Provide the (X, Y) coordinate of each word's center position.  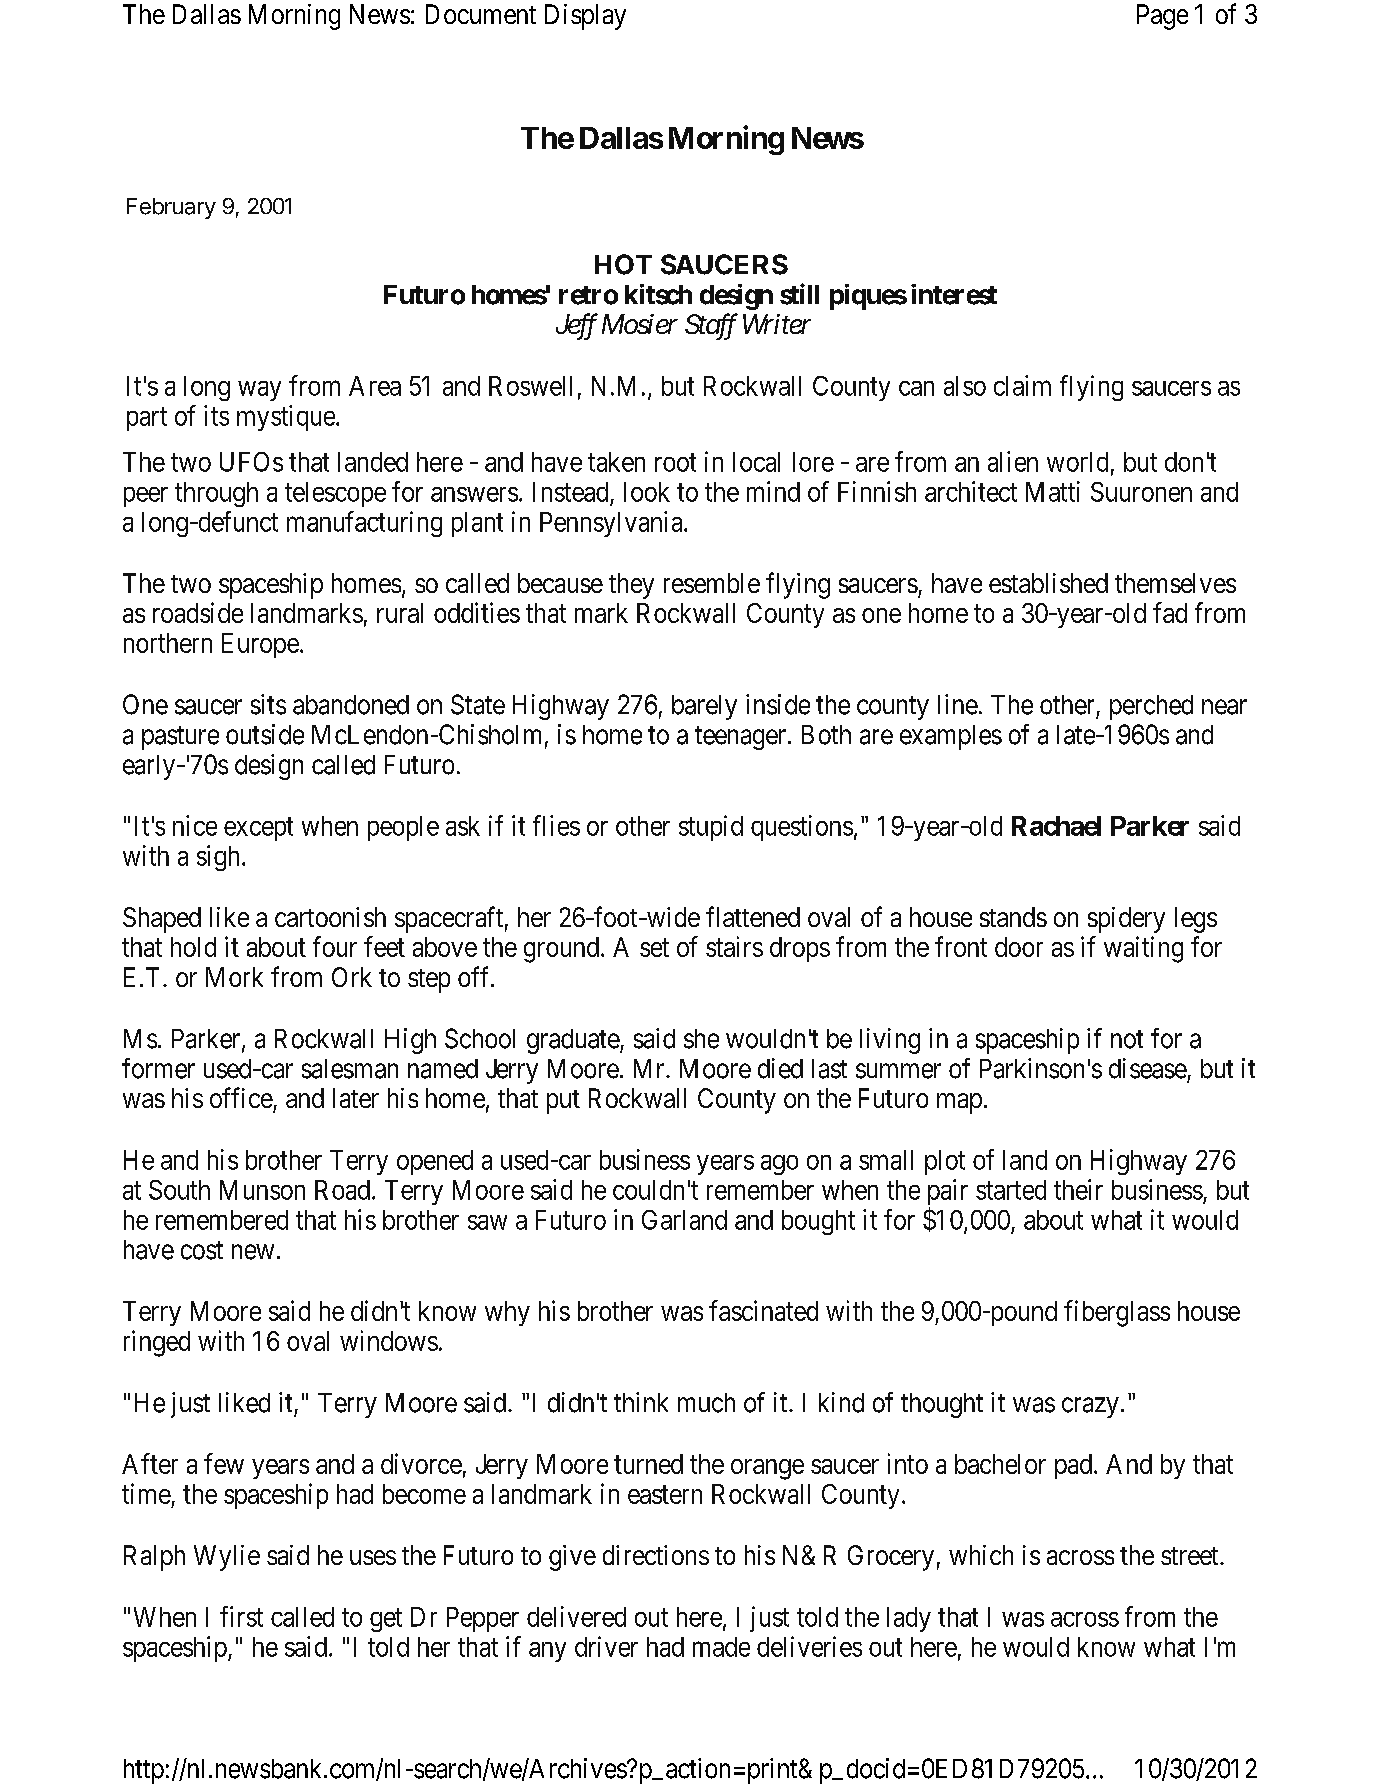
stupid (711, 828)
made (721, 1647)
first (241, 1616)
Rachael (1056, 826)
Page (1162, 17)
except (258, 829)
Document (481, 14)
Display (585, 17)
